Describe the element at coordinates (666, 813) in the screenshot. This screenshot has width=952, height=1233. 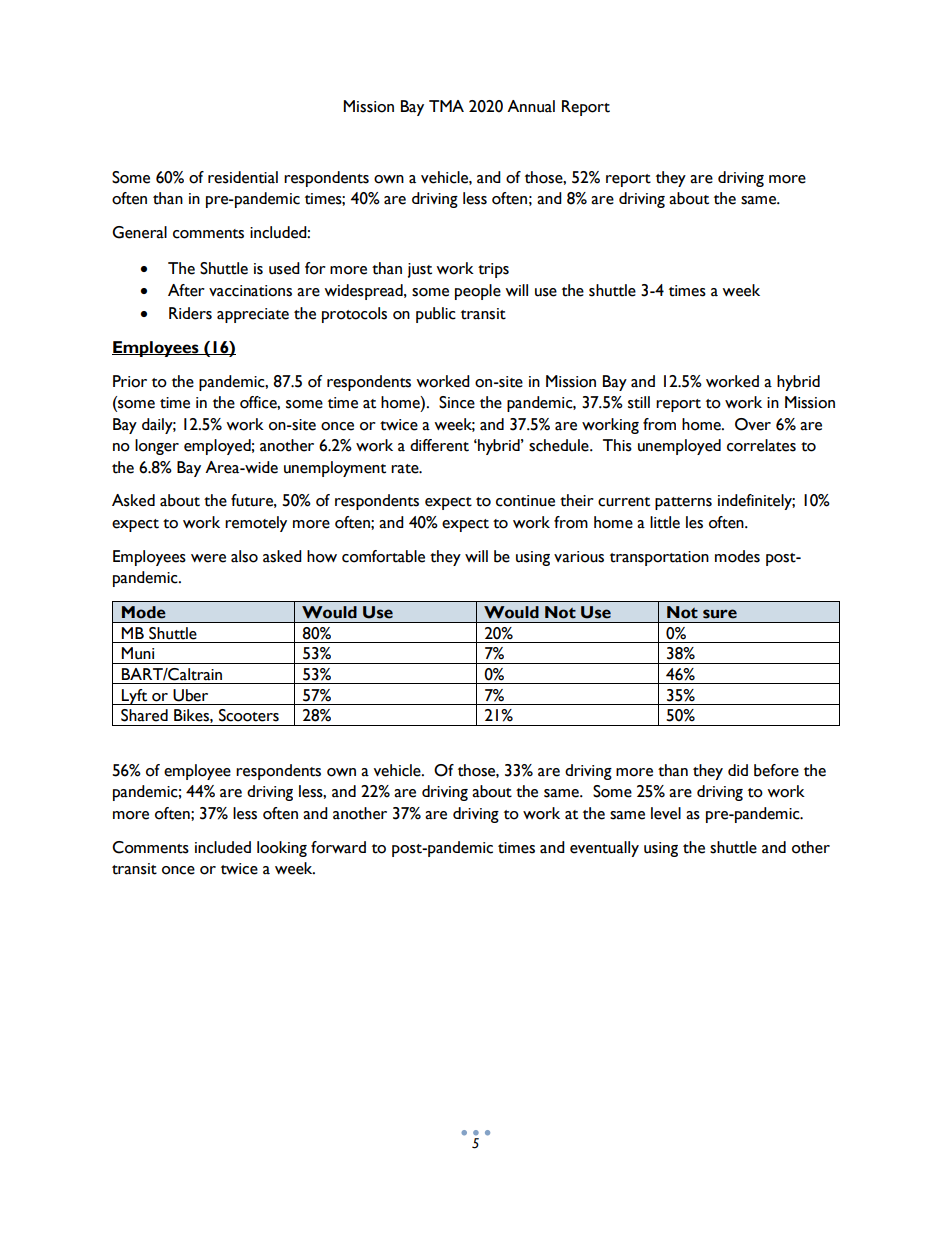
I see `level` at that location.
